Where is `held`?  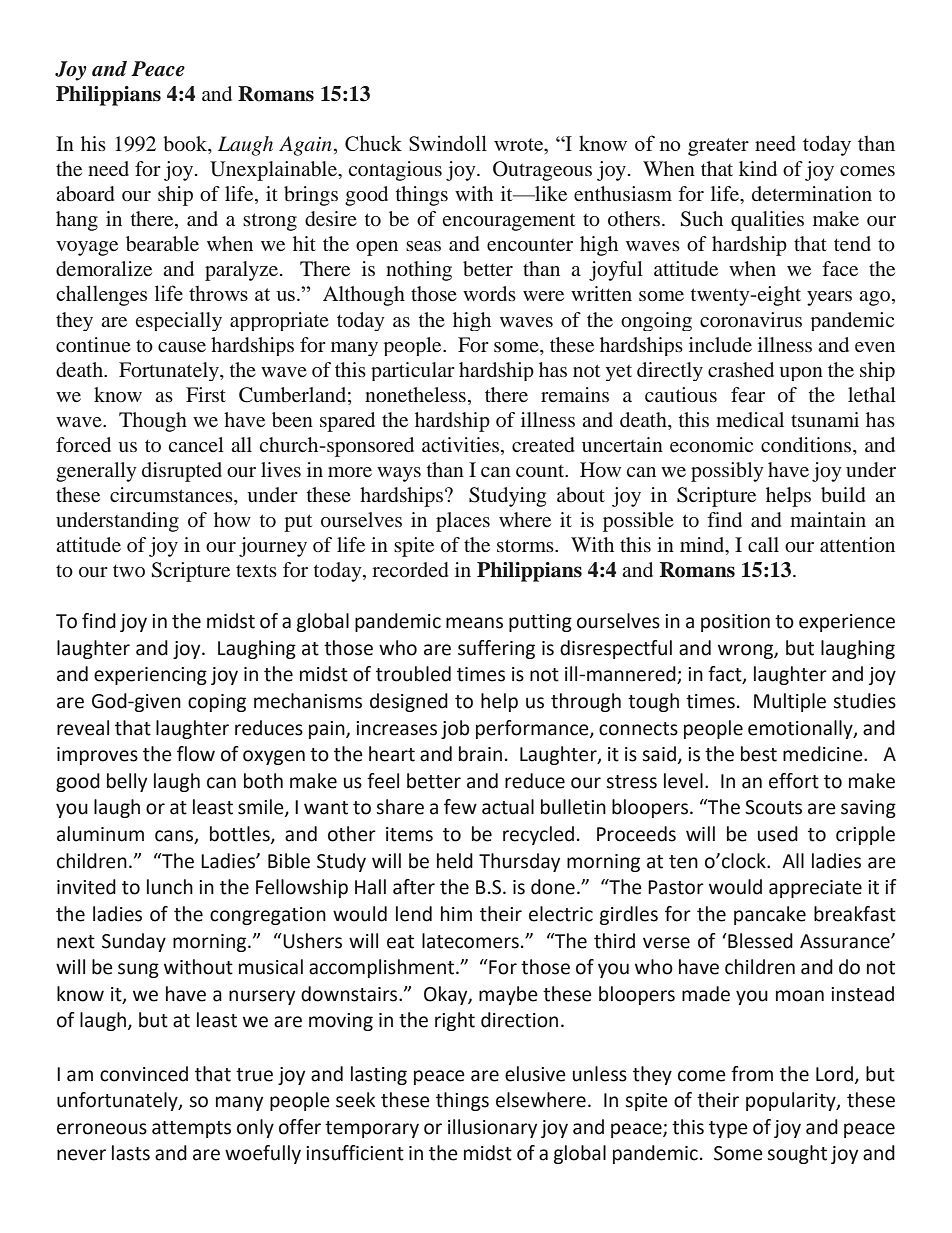 held is located at coordinates (455, 861).
